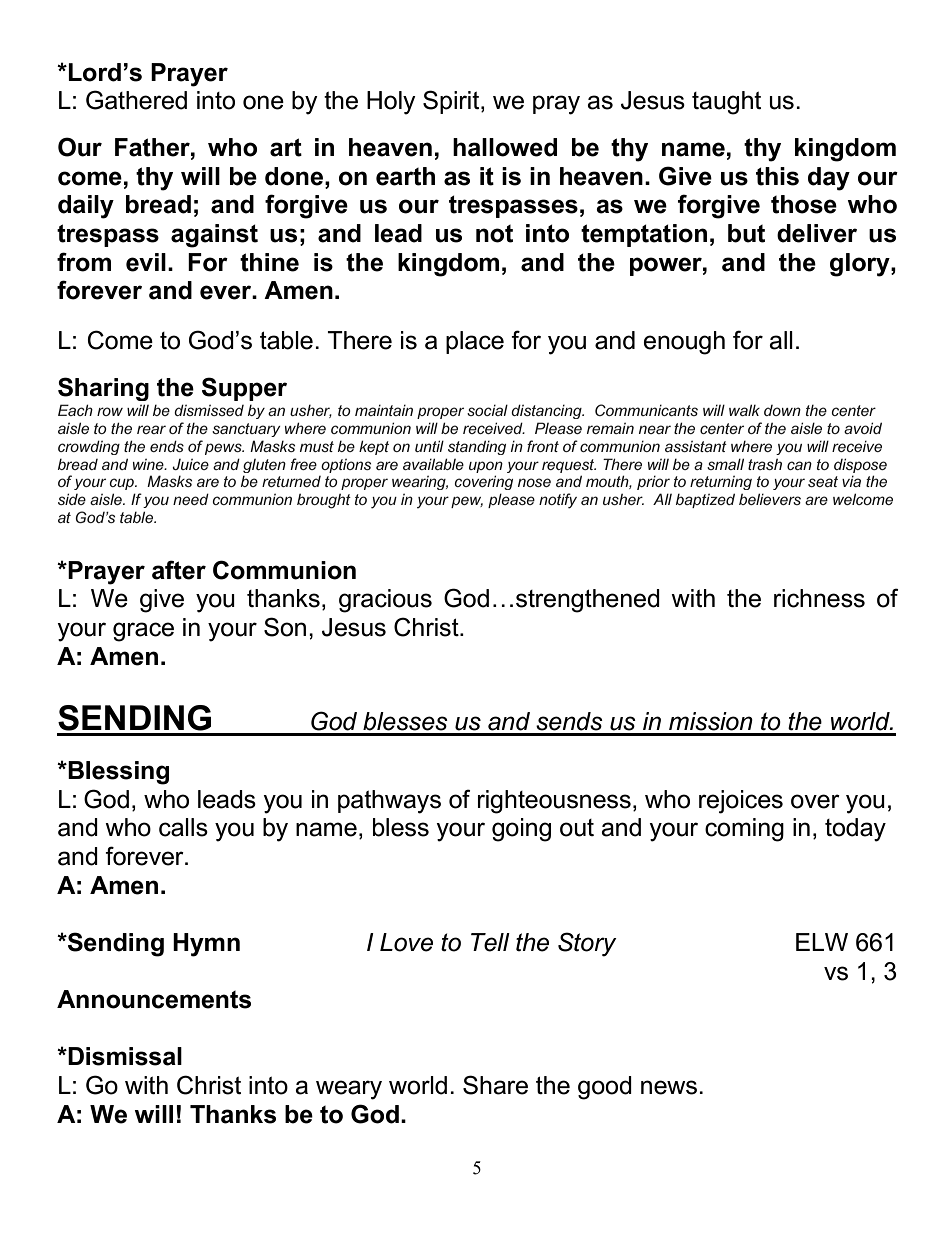 The width and height of the image is (952, 1233). What do you see at coordinates (477, 447) in the image?
I see `standing` at bounding box center [477, 447].
